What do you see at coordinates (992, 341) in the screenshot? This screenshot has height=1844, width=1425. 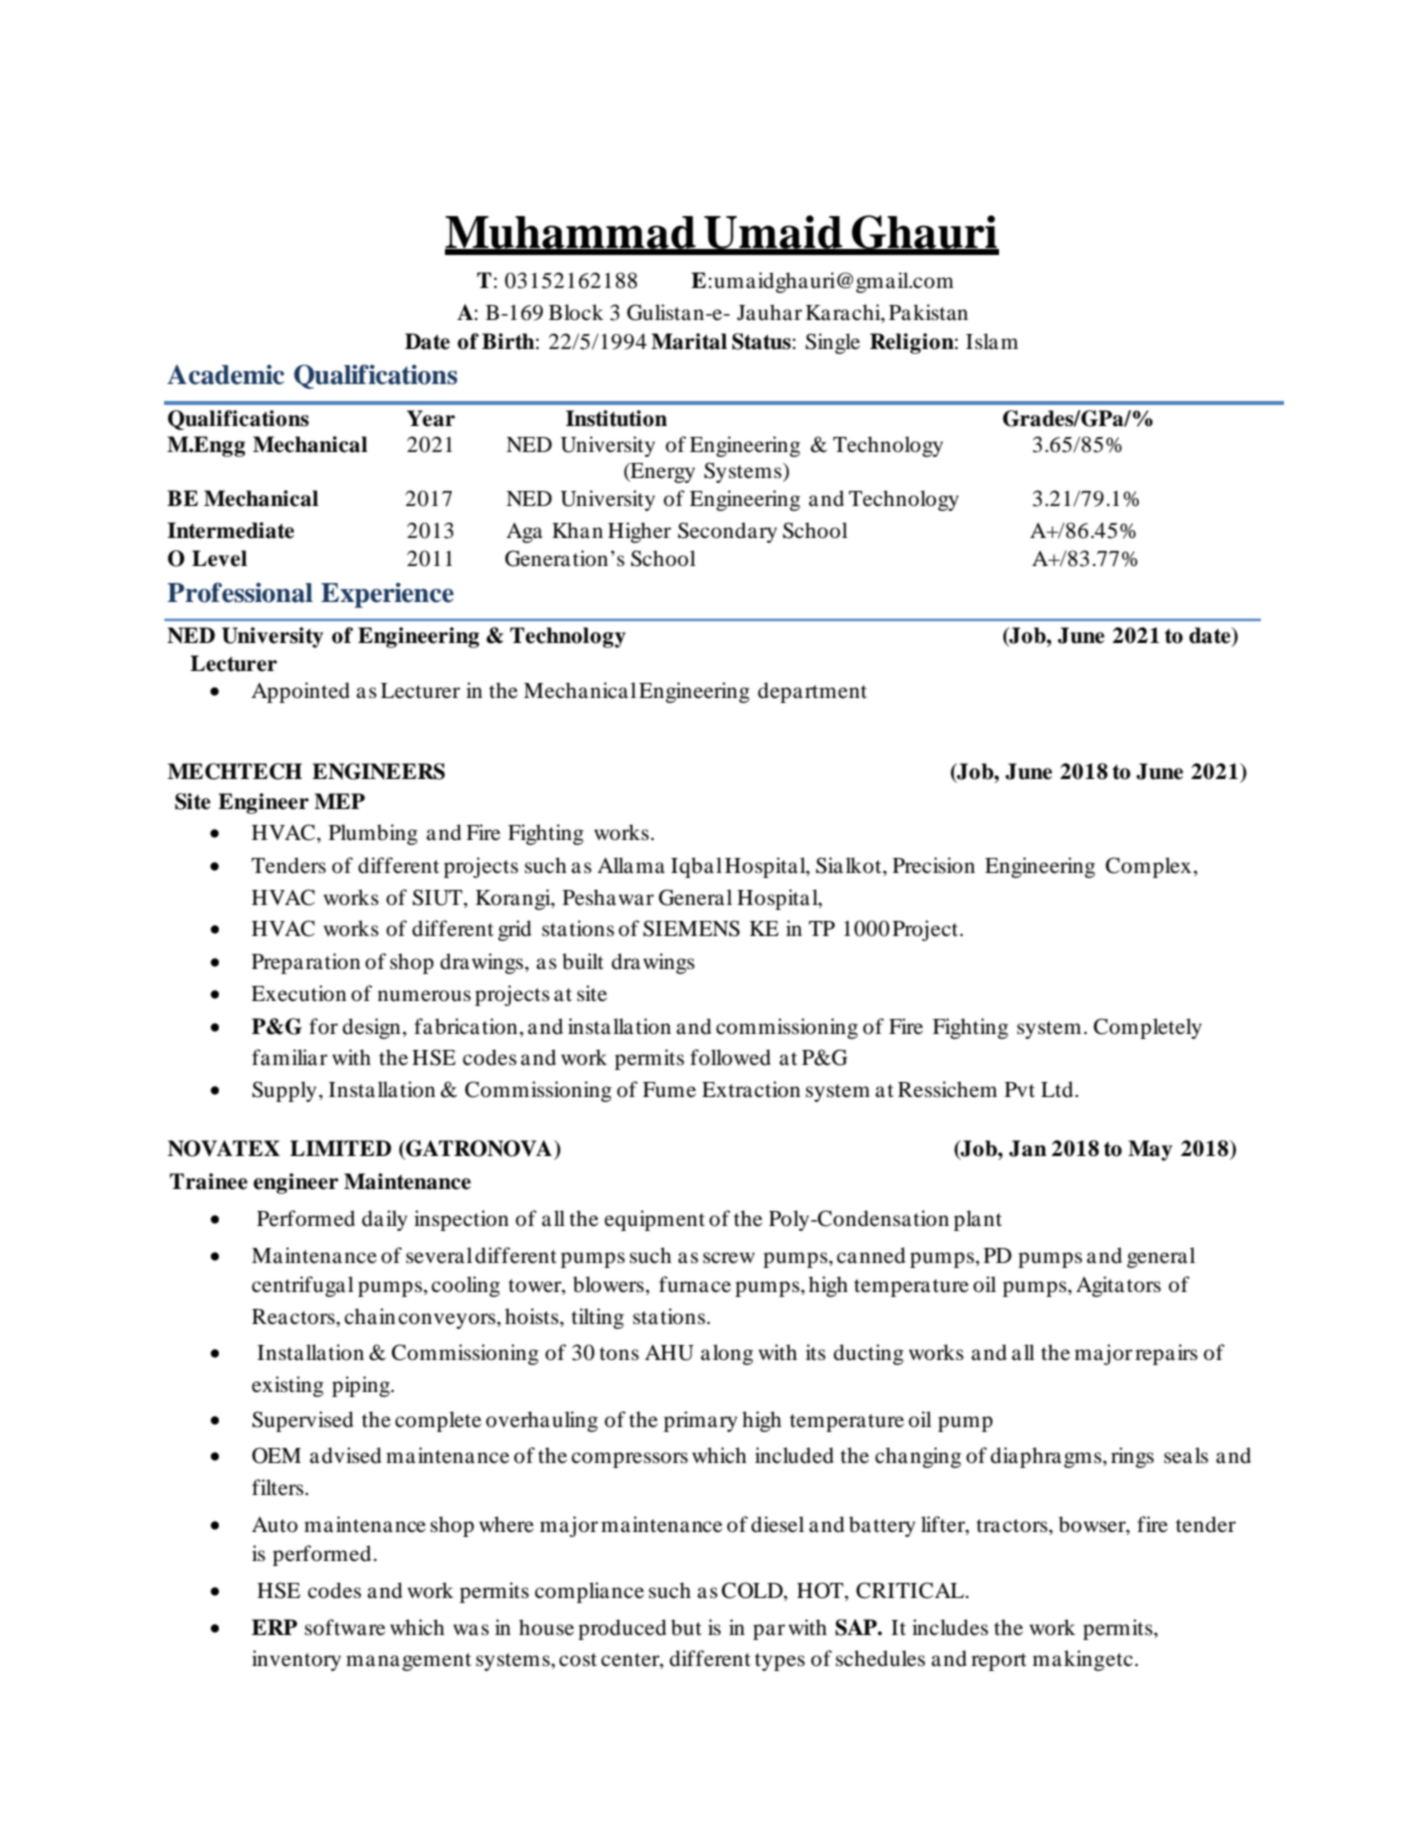 I see `Islam` at bounding box center [992, 341].
